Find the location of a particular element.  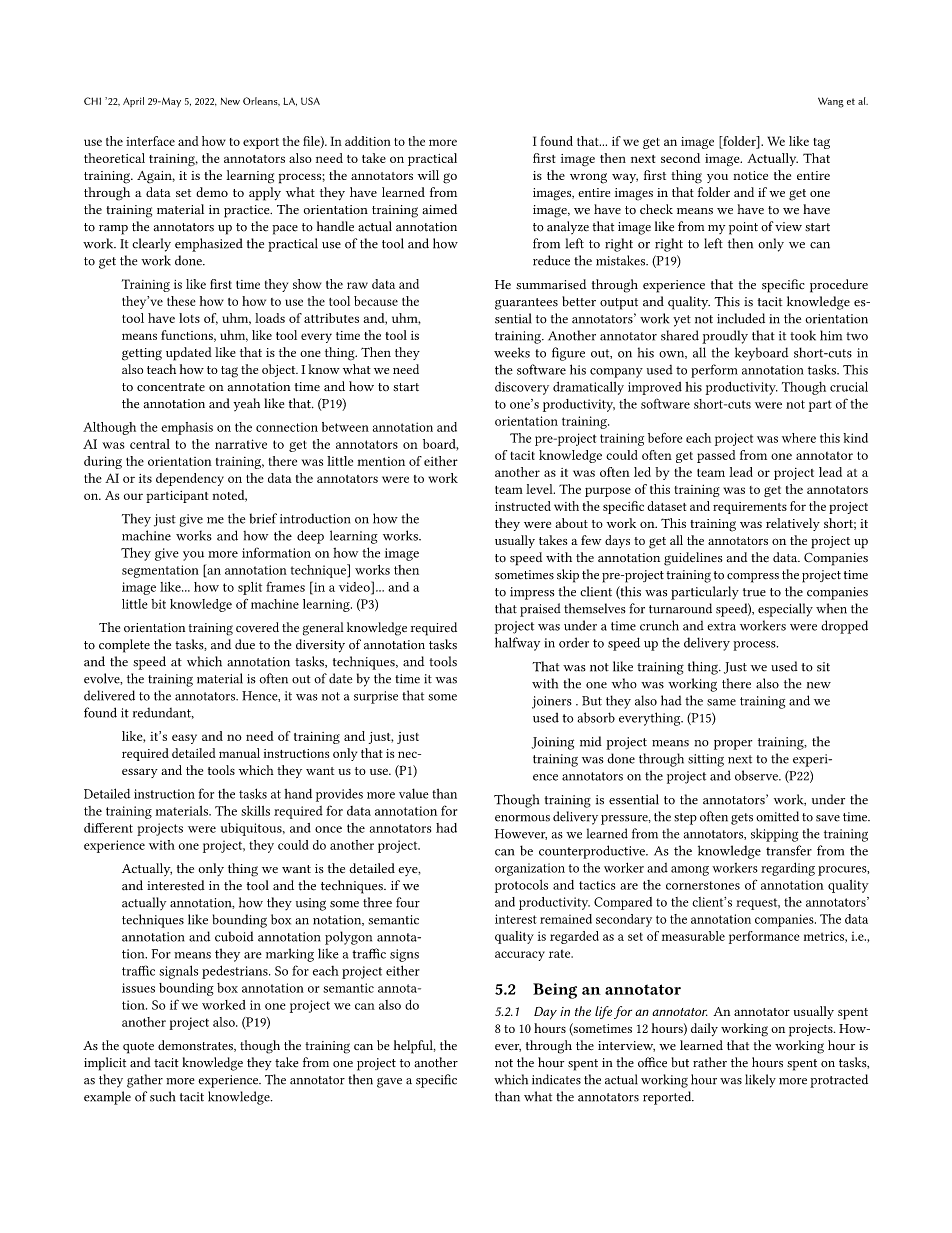

guarantees is located at coordinates (526, 304).
